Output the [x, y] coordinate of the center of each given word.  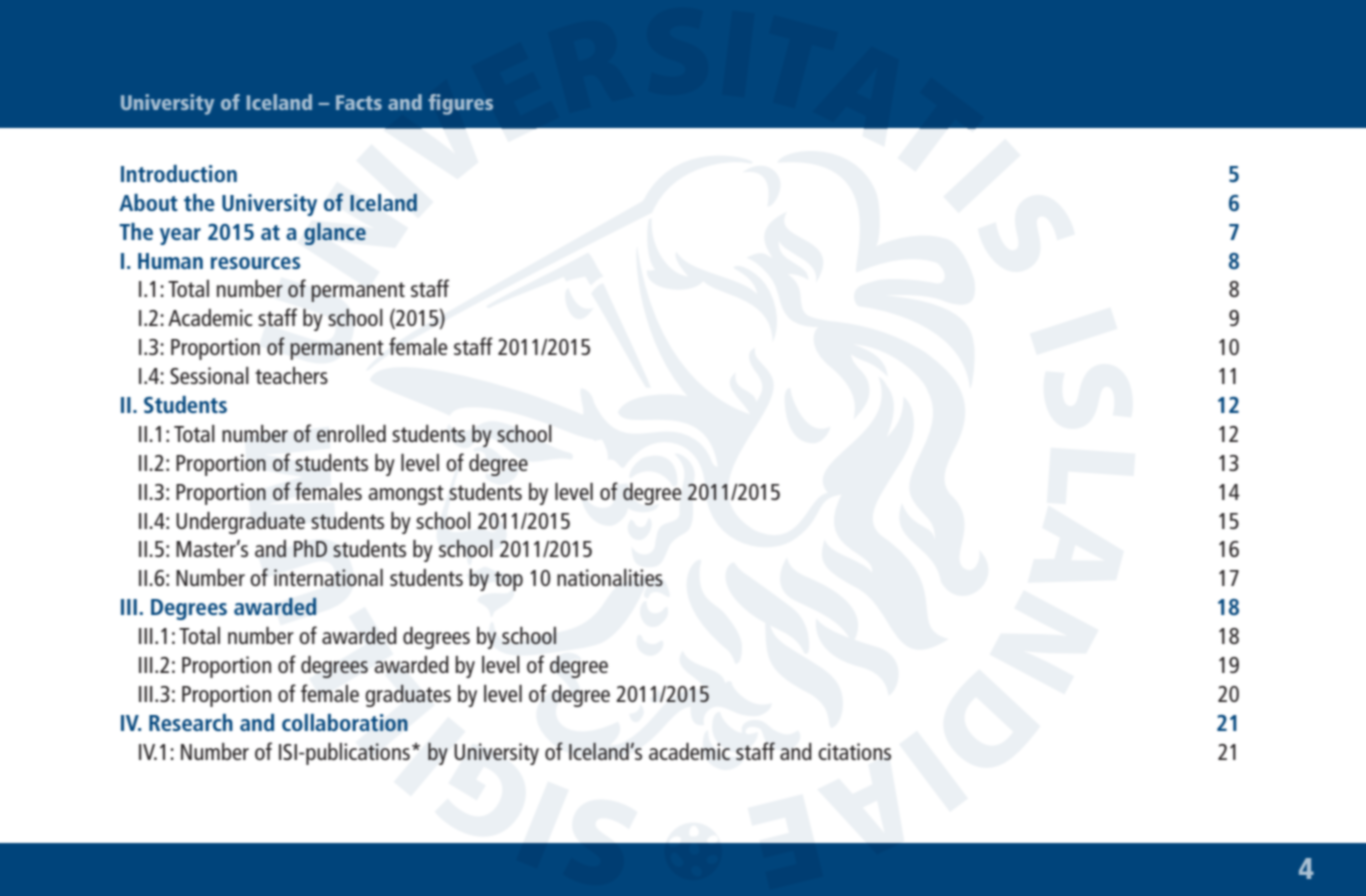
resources [255, 263]
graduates [408, 695]
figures [460, 104]
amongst [406, 495]
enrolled [351, 433]
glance [335, 234]
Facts [359, 102]
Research [191, 722]
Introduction [179, 173]
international [328, 577]
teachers [291, 375]
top [509, 581]
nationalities [610, 577]
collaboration [345, 722]
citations [854, 751]
